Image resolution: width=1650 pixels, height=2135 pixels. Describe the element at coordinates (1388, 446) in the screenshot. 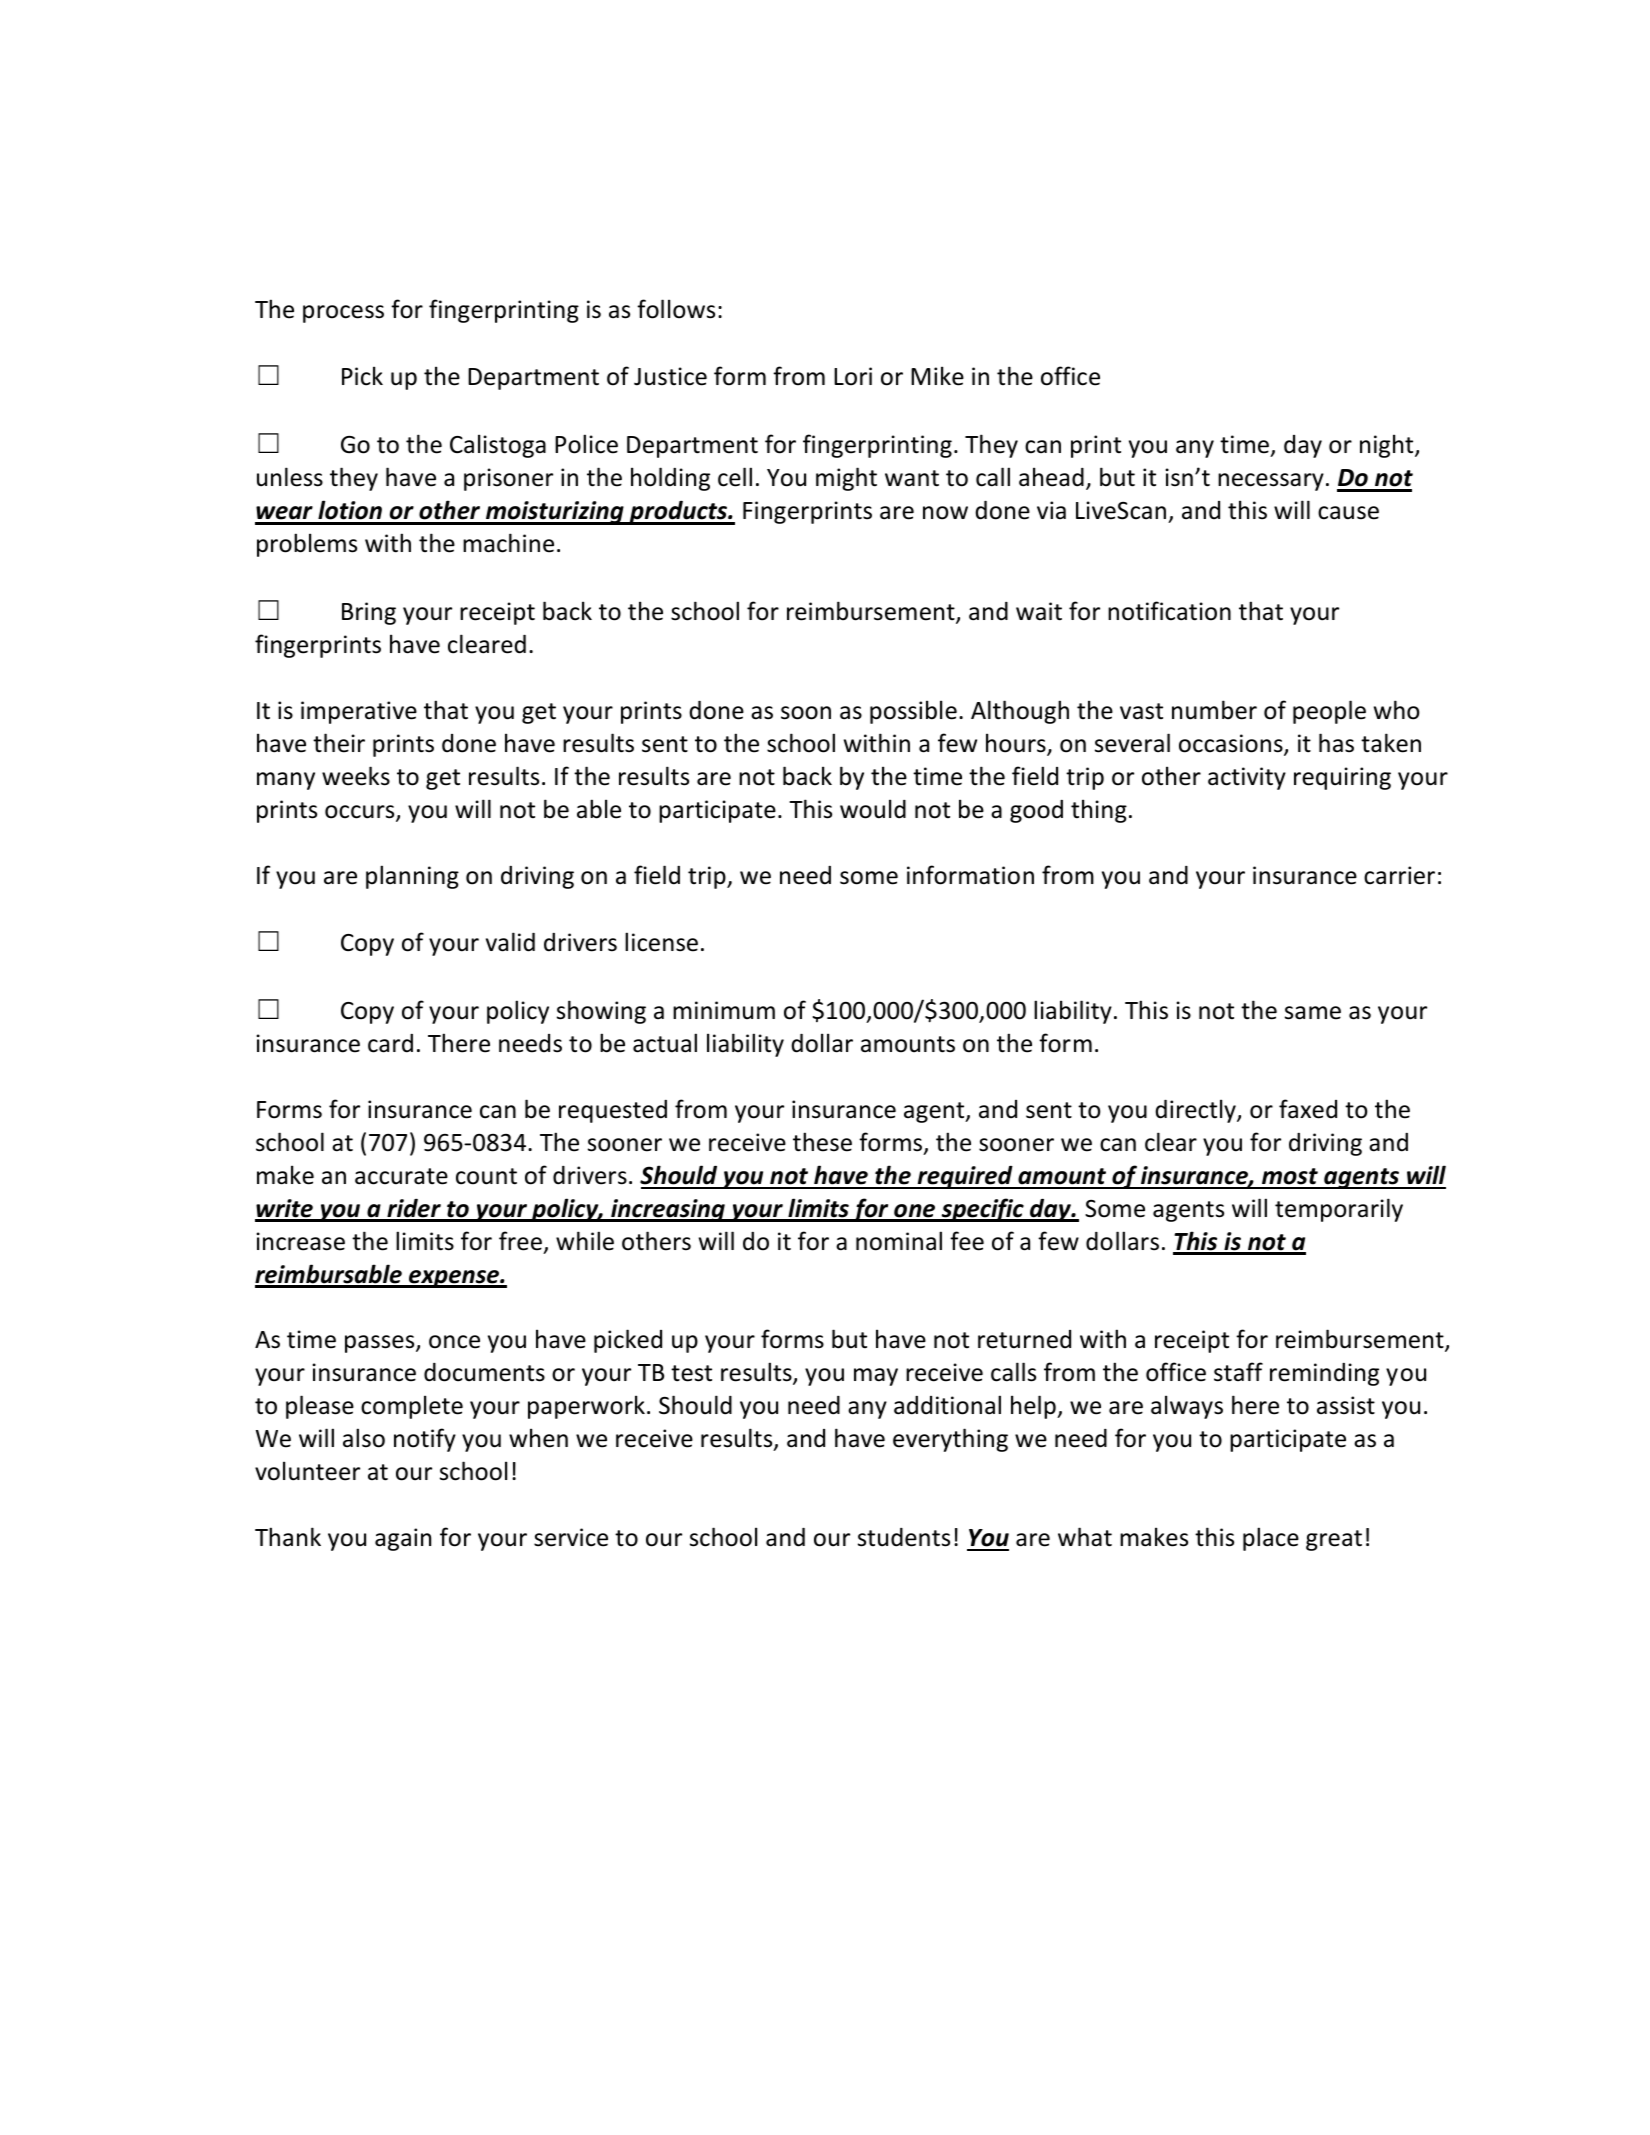

I see `night` at that location.
